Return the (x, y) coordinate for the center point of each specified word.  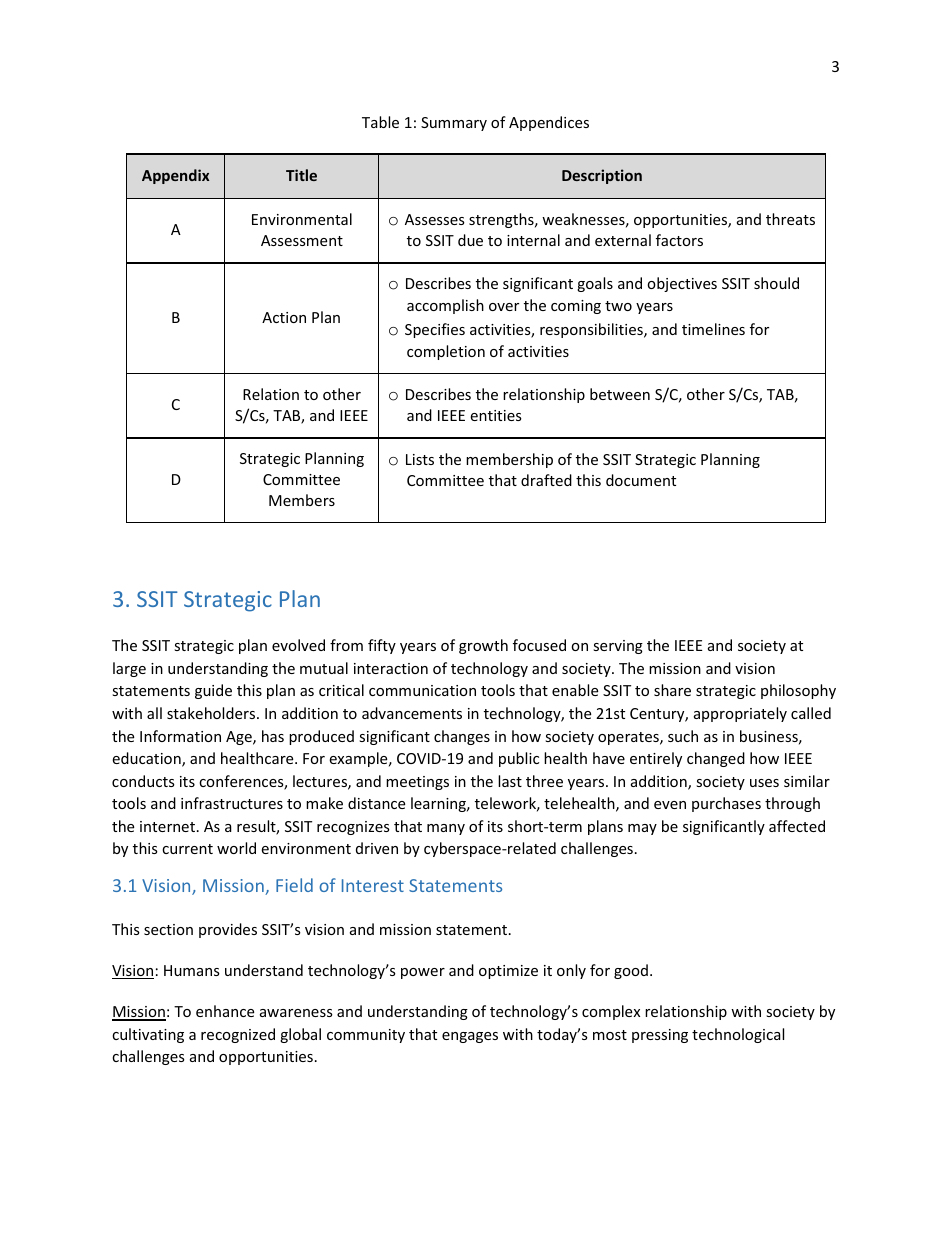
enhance (225, 1011)
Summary (454, 124)
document (641, 480)
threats (790, 219)
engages (470, 1037)
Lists (420, 459)
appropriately (740, 714)
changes (462, 737)
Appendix (175, 176)
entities (496, 415)
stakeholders (212, 713)
